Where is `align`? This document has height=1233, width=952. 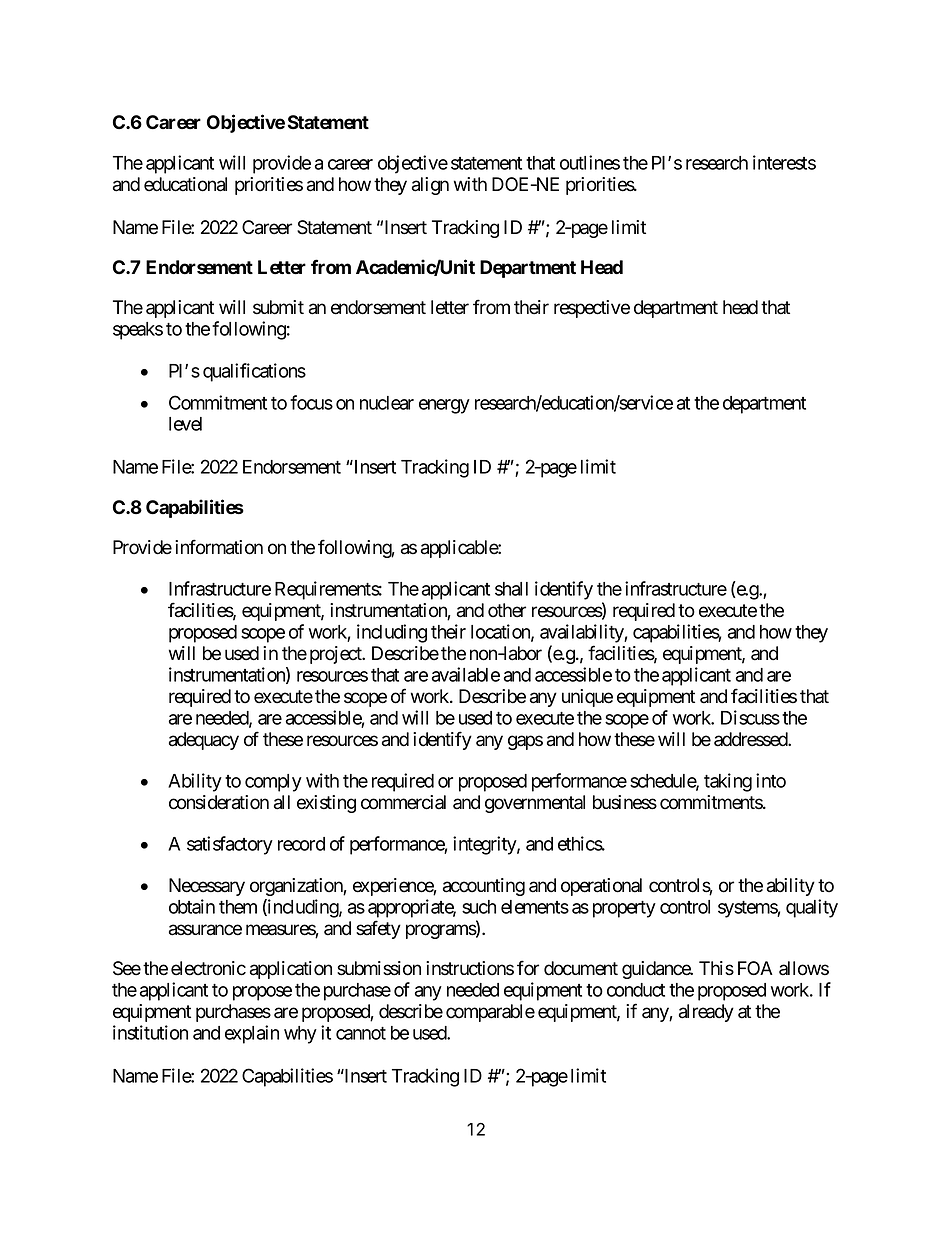
align is located at coordinates (430, 186).
